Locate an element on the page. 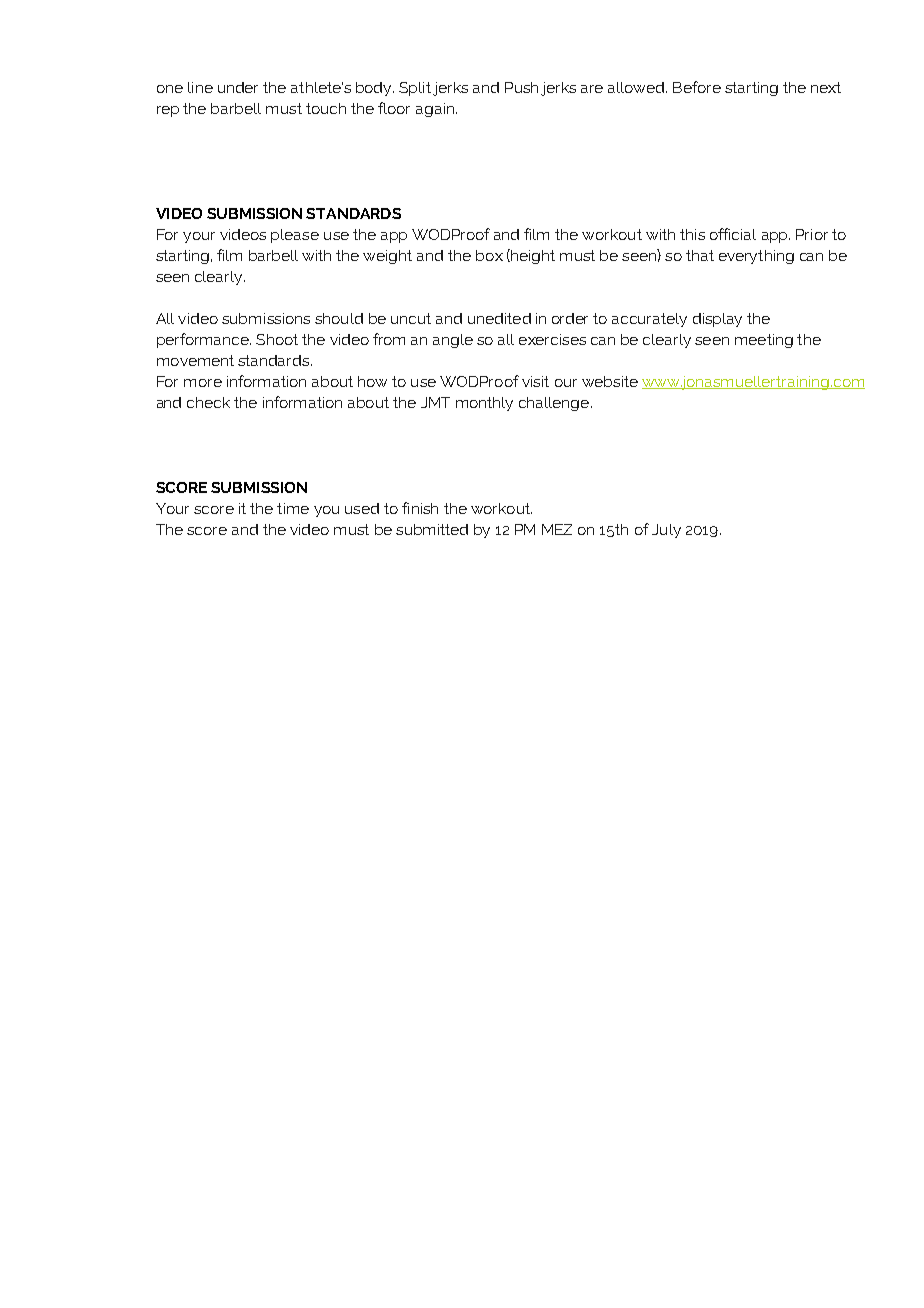 This image has width=924, height=1308. please is located at coordinates (295, 236).
